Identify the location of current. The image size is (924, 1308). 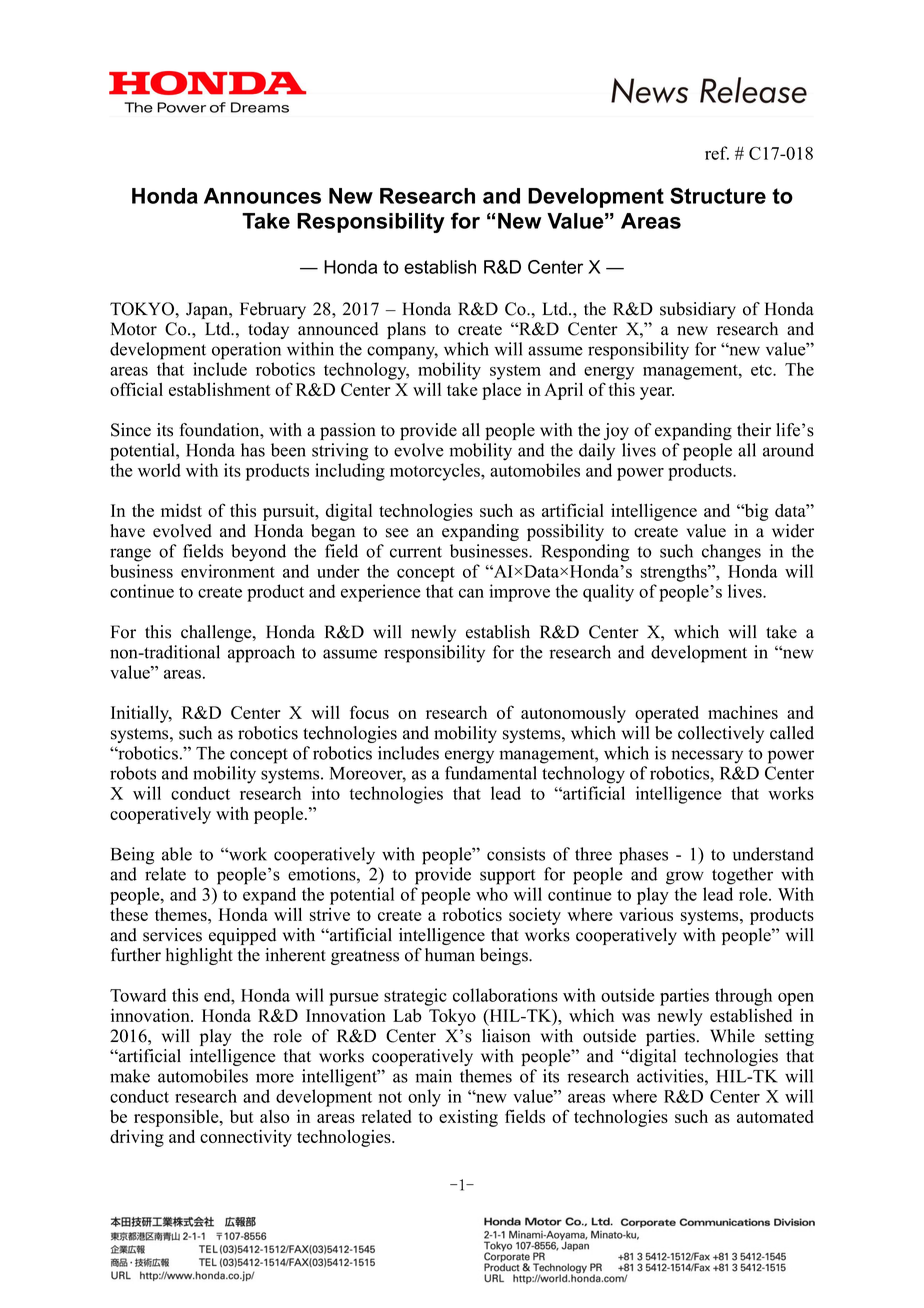
(416, 552).
